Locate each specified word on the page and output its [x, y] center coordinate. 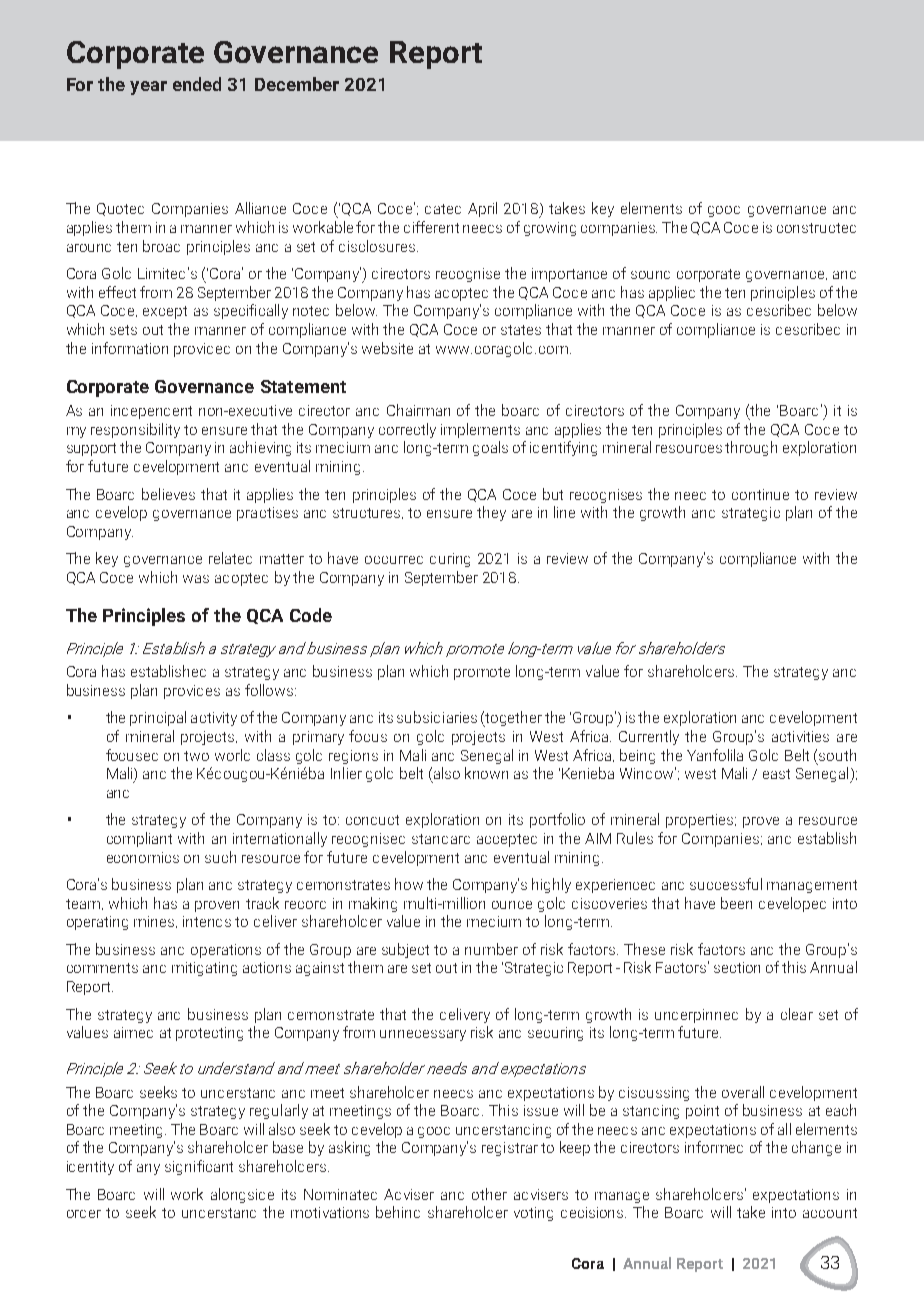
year [148, 88]
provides [192, 692]
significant [199, 1167]
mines [155, 922]
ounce [512, 905]
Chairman [418, 410]
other [489, 1194]
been [736, 903]
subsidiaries [437, 717]
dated [443, 209]
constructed [816, 228]
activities [800, 736]
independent [151, 412]
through [751, 448]
